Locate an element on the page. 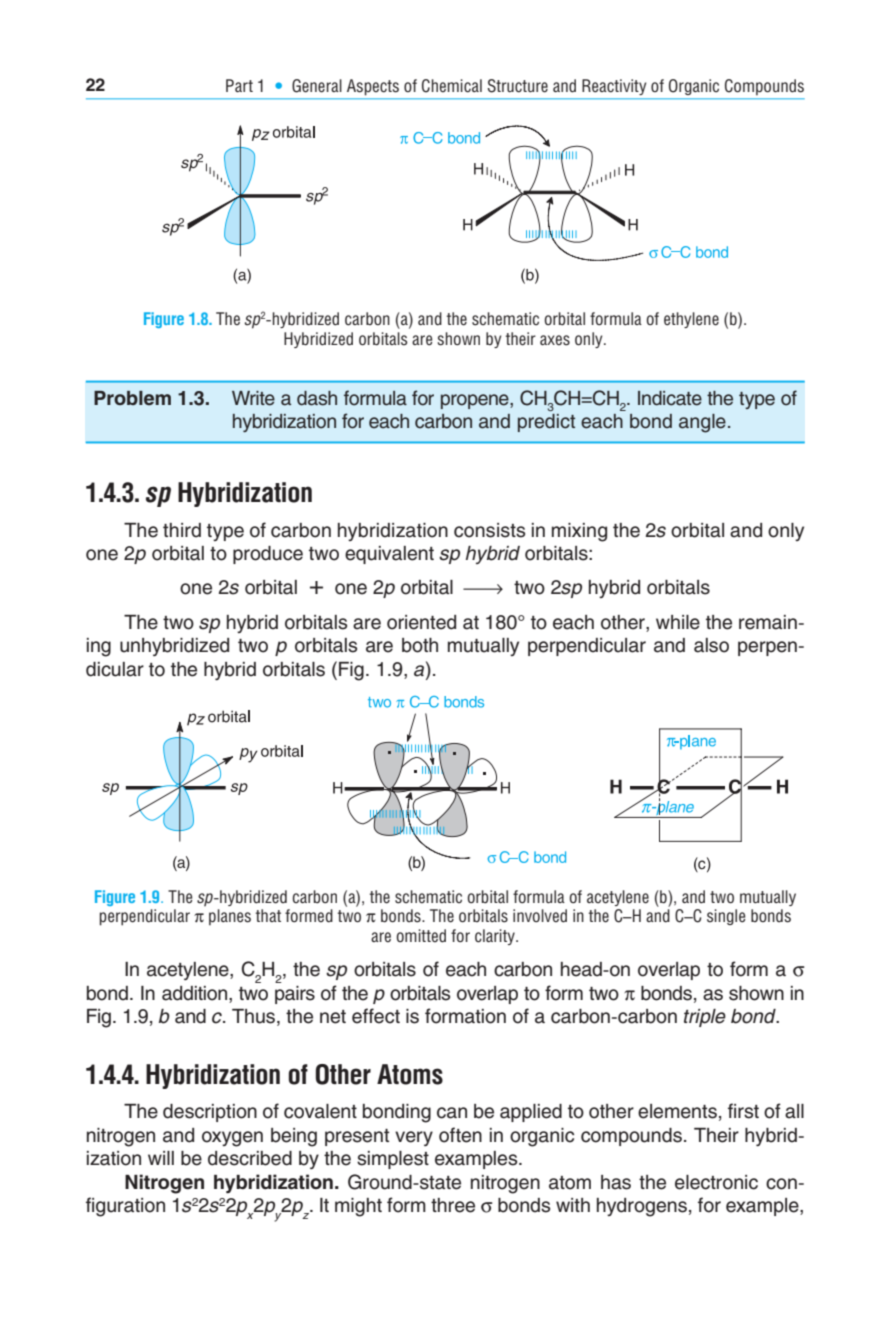 The height and width of the image is (1328, 896). while is located at coordinates (678, 622).
